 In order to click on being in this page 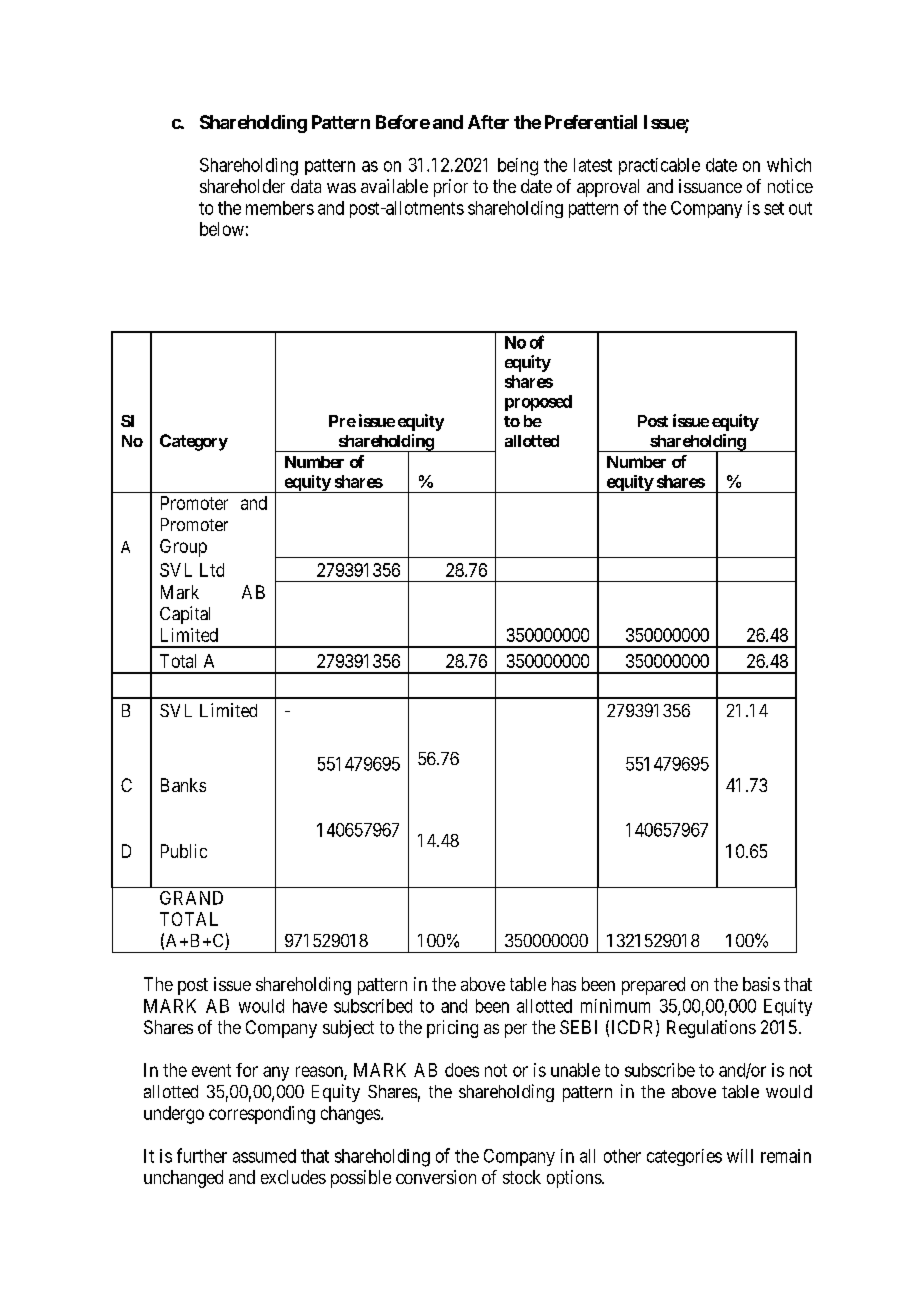, I will do `click(518, 167)`.
